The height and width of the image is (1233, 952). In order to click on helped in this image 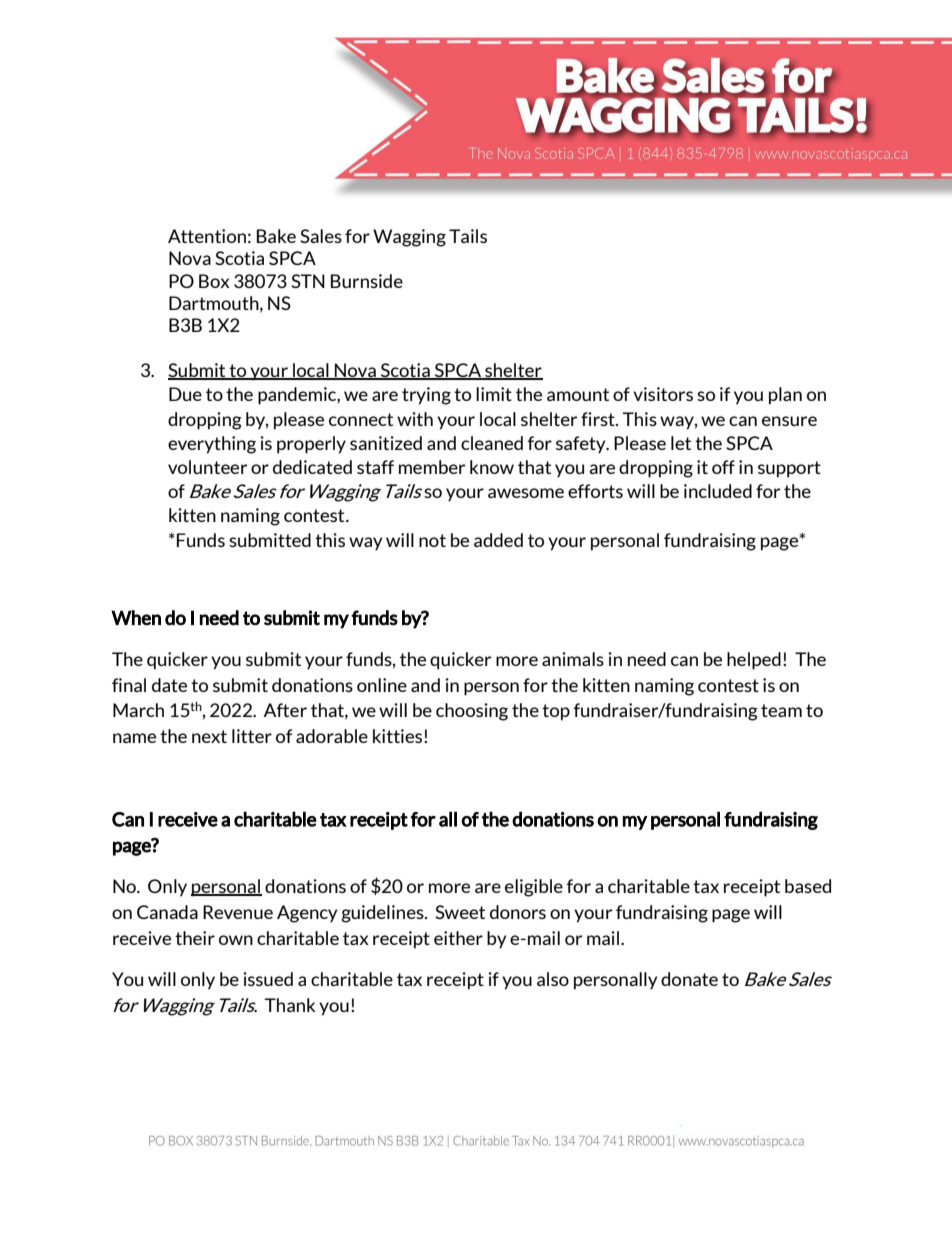, I will do `click(754, 661)`.
